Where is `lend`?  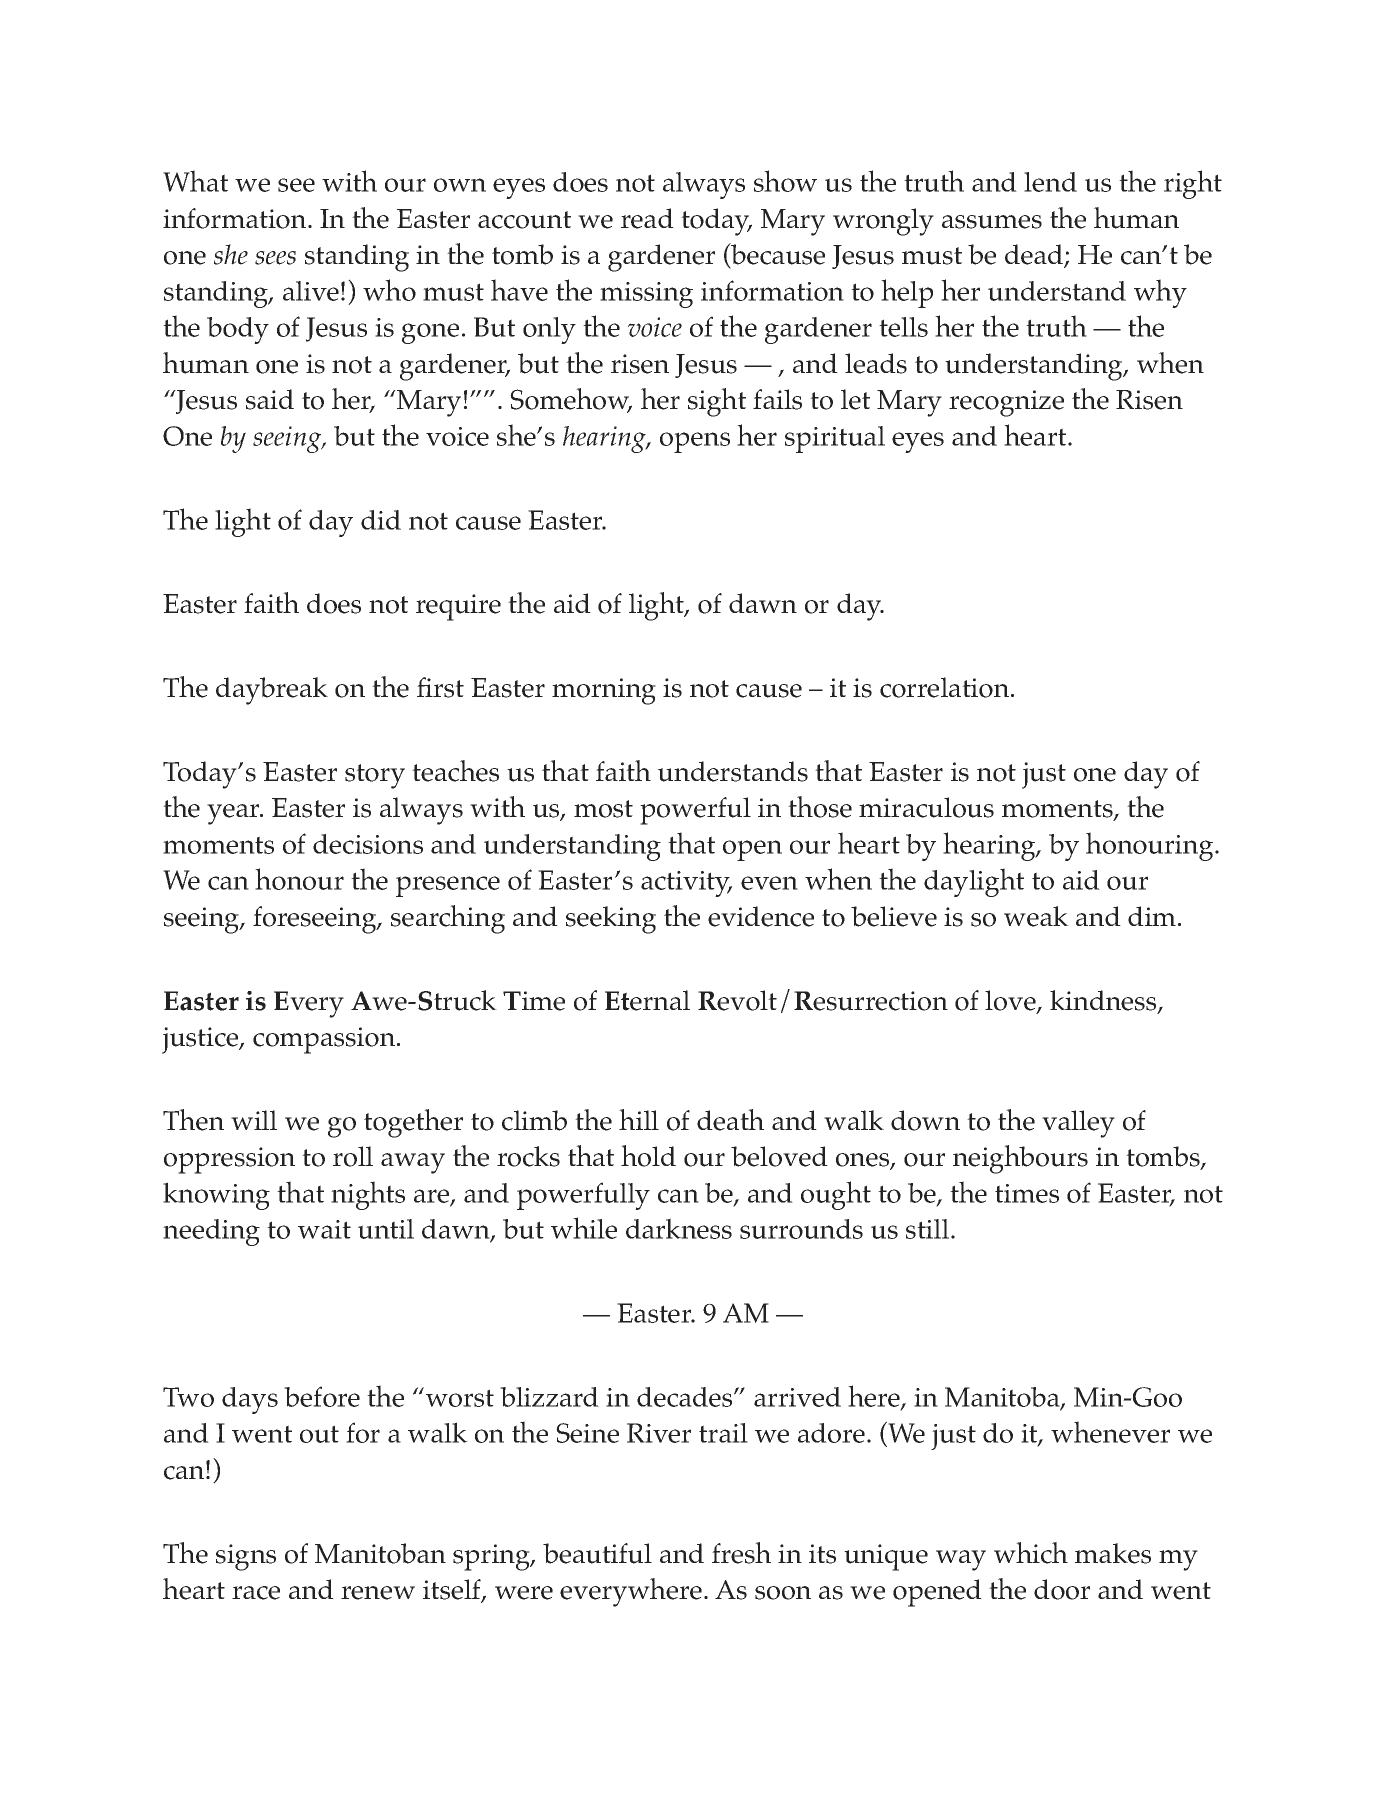
lend is located at coordinates (1050, 182).
